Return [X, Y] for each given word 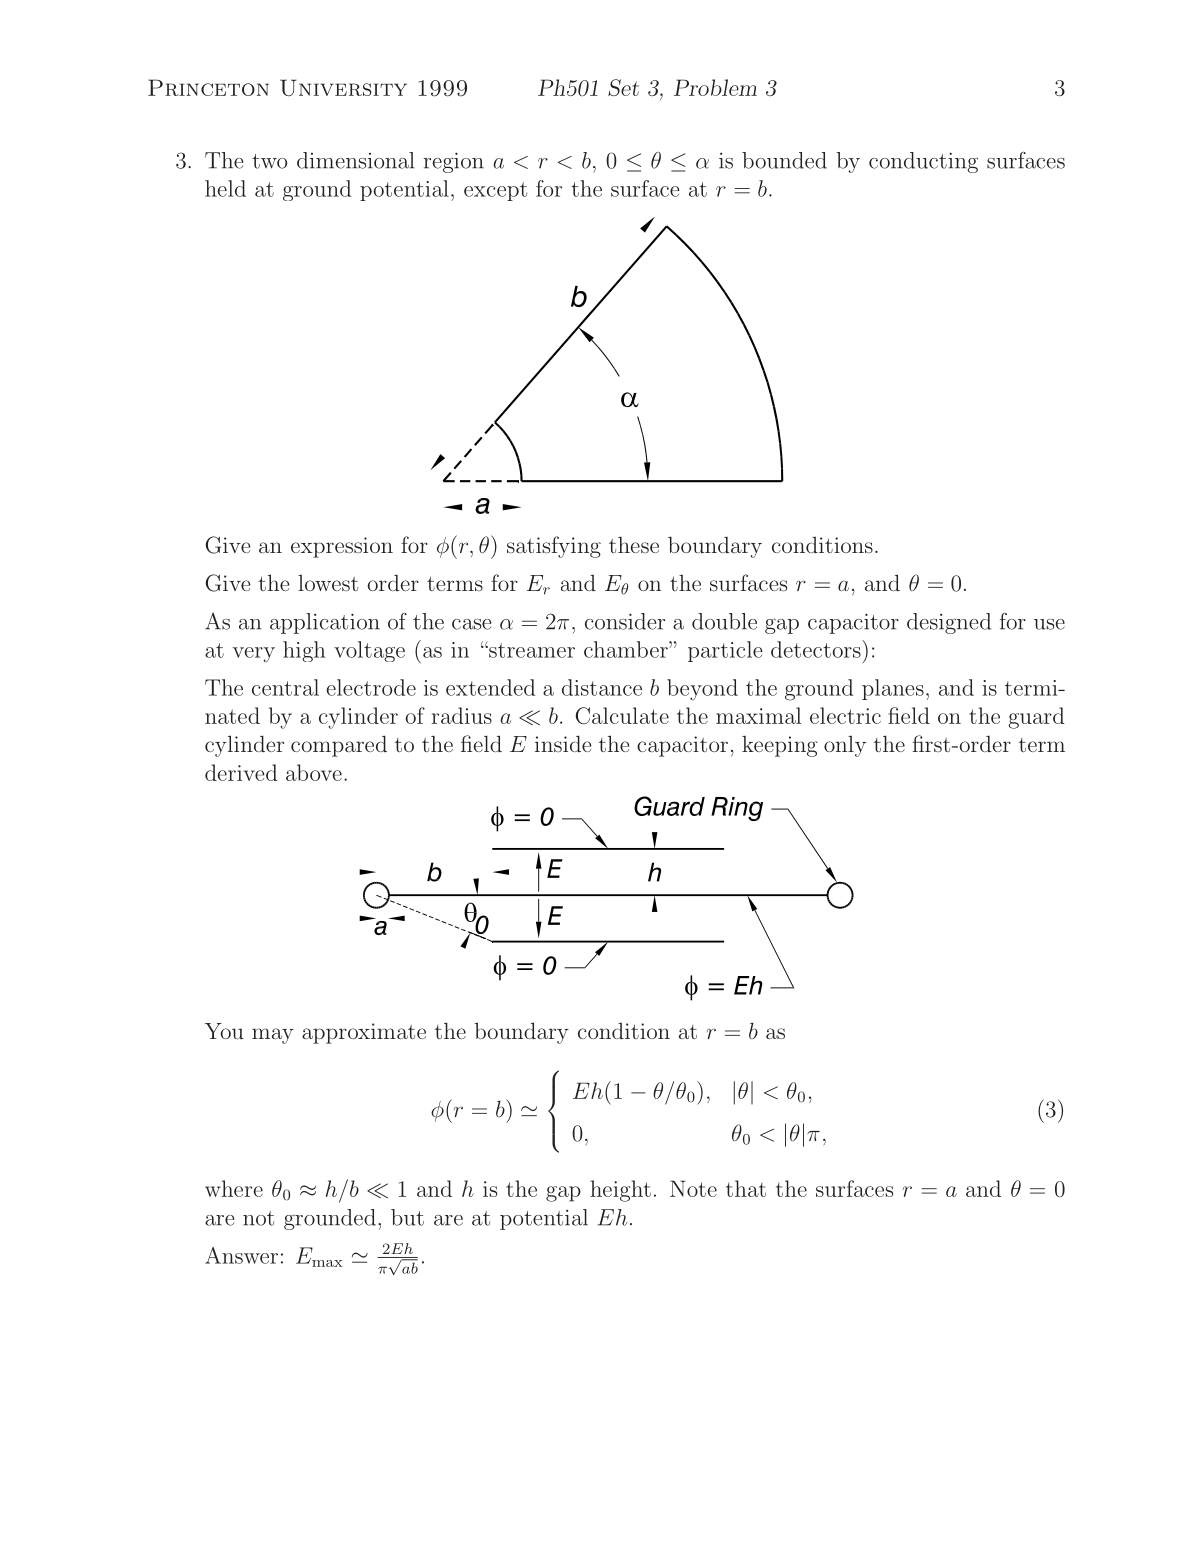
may [273, 1036]
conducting [923, 162]
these [634, 545]
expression [342, 547]
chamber [627, 649]
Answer [241, 1255]
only [845, 746]
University [343, 88]
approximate [364, 1033]
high [304, 651]
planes [893, 689]
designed [949, 623]
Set [623, 87]
